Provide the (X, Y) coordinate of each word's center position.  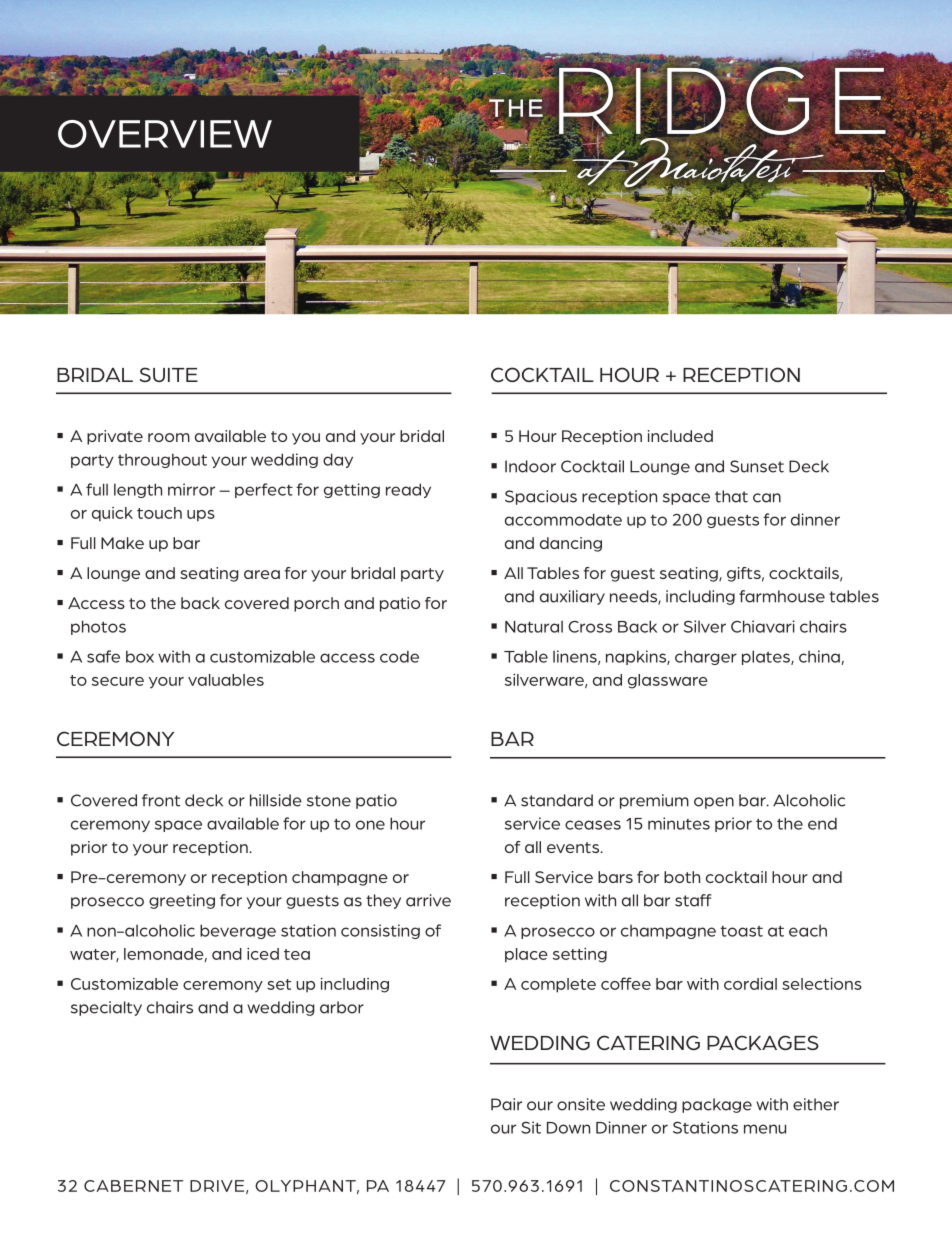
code (399, 656)
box (140, 656)
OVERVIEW (165, 134)
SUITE (169, 374)
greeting (182, 901)
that (731, 496)
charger (706, 657)
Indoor (530, 466)
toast (742, 931)
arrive (428, 900)
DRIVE (217, 1186)
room (169, 437)
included (680, 436)
